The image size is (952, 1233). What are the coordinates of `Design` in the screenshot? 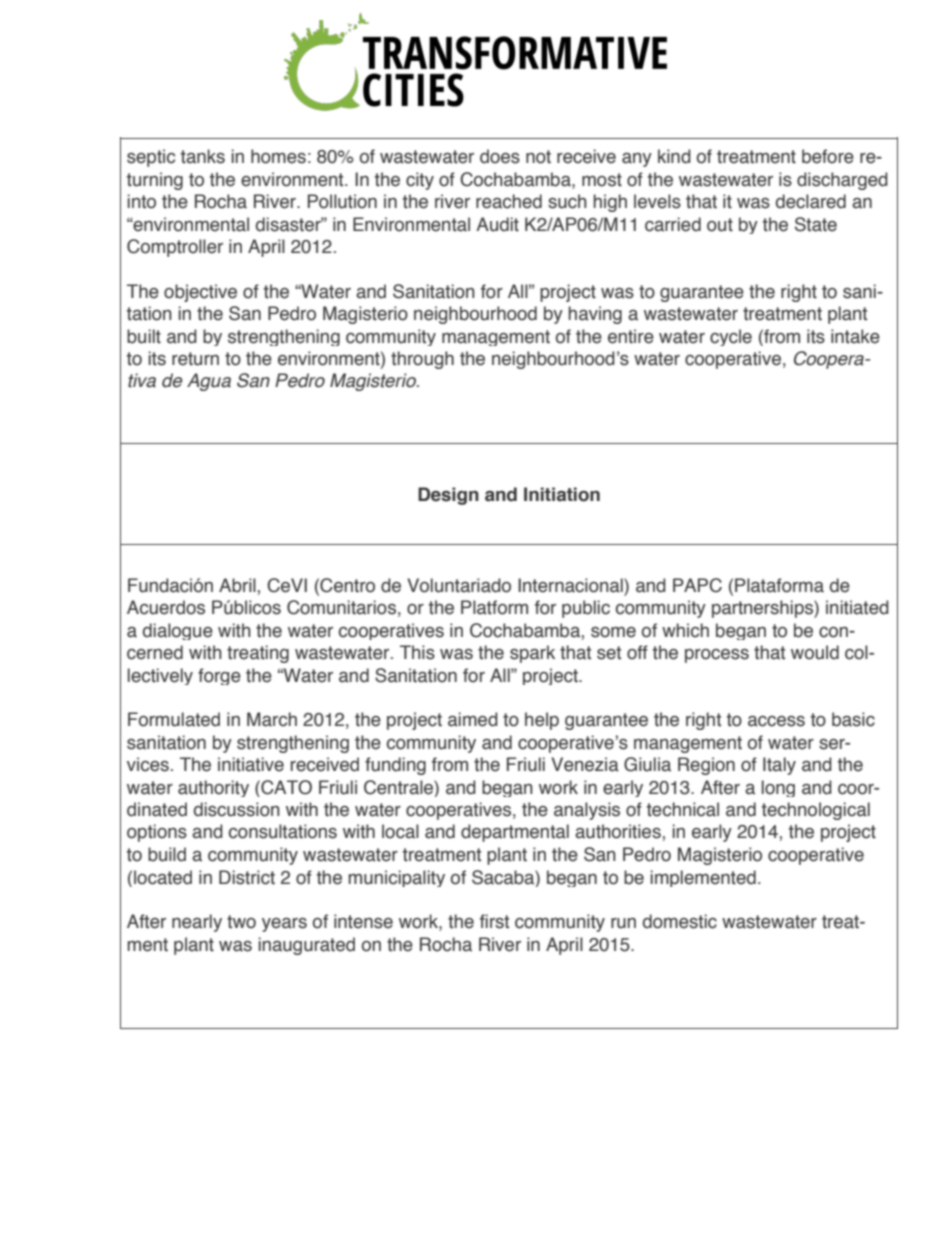 It's located at (448, 496).
